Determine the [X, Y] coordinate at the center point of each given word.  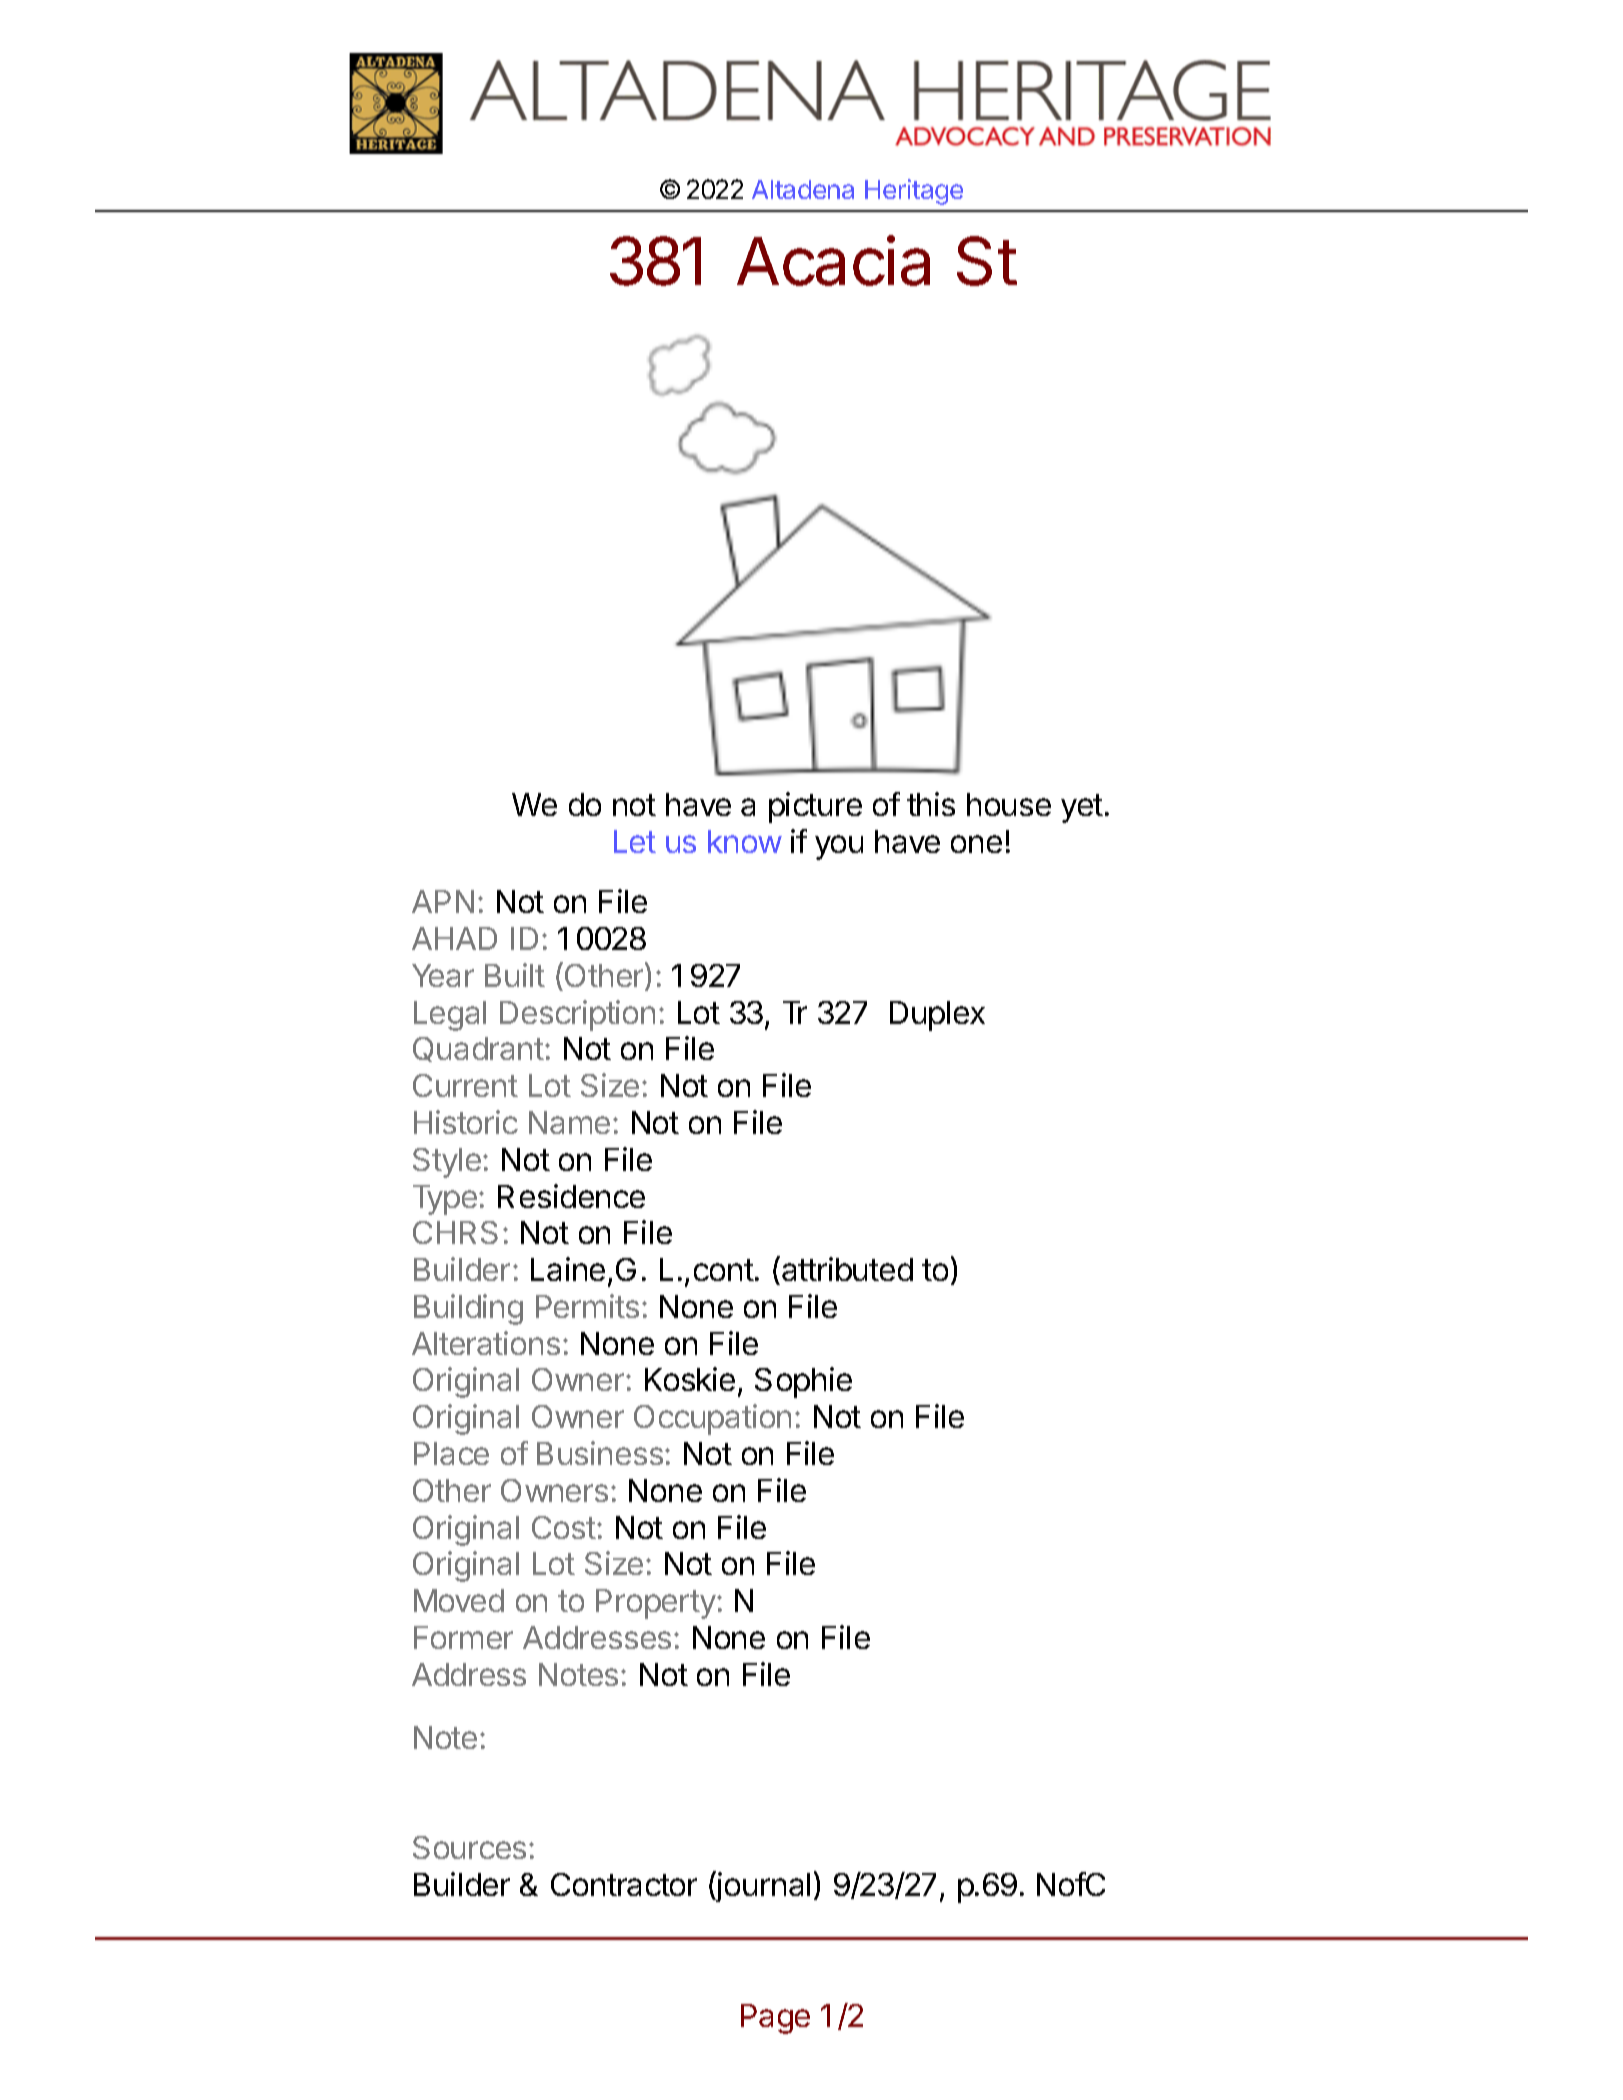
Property [656, 1604]
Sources [469, 1847]
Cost [564, 1527]
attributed [847, 1269]
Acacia [833, 260]
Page [775, 2019]
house [1009, 804]
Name [569, 1122]
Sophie [803, 1382]
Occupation [712, 1419]
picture [815, 807]
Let [635, 841]
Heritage [914, 192]
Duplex [937, 1016]
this [931, 804]
